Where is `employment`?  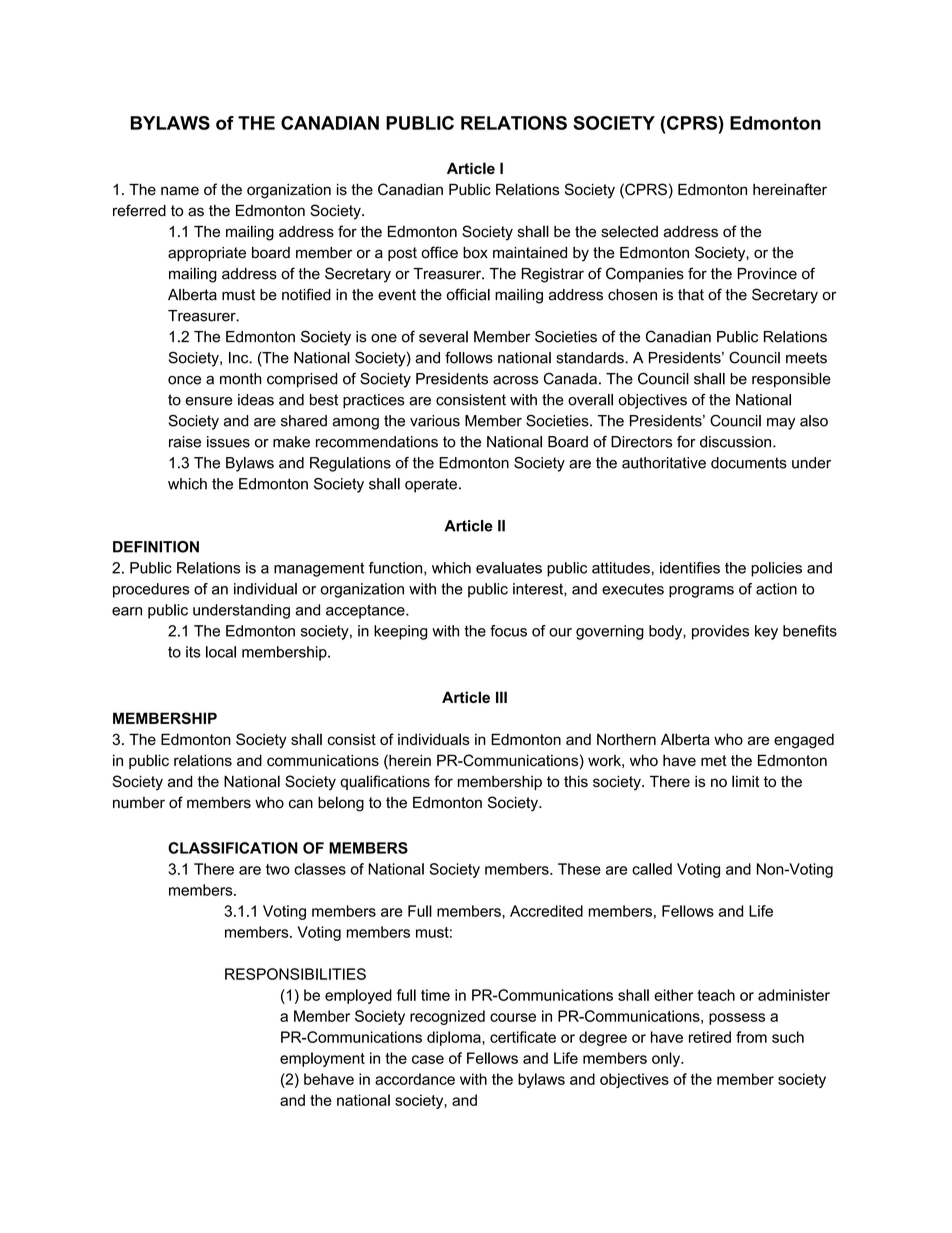
employment is located at coordinates (322, 1059).
